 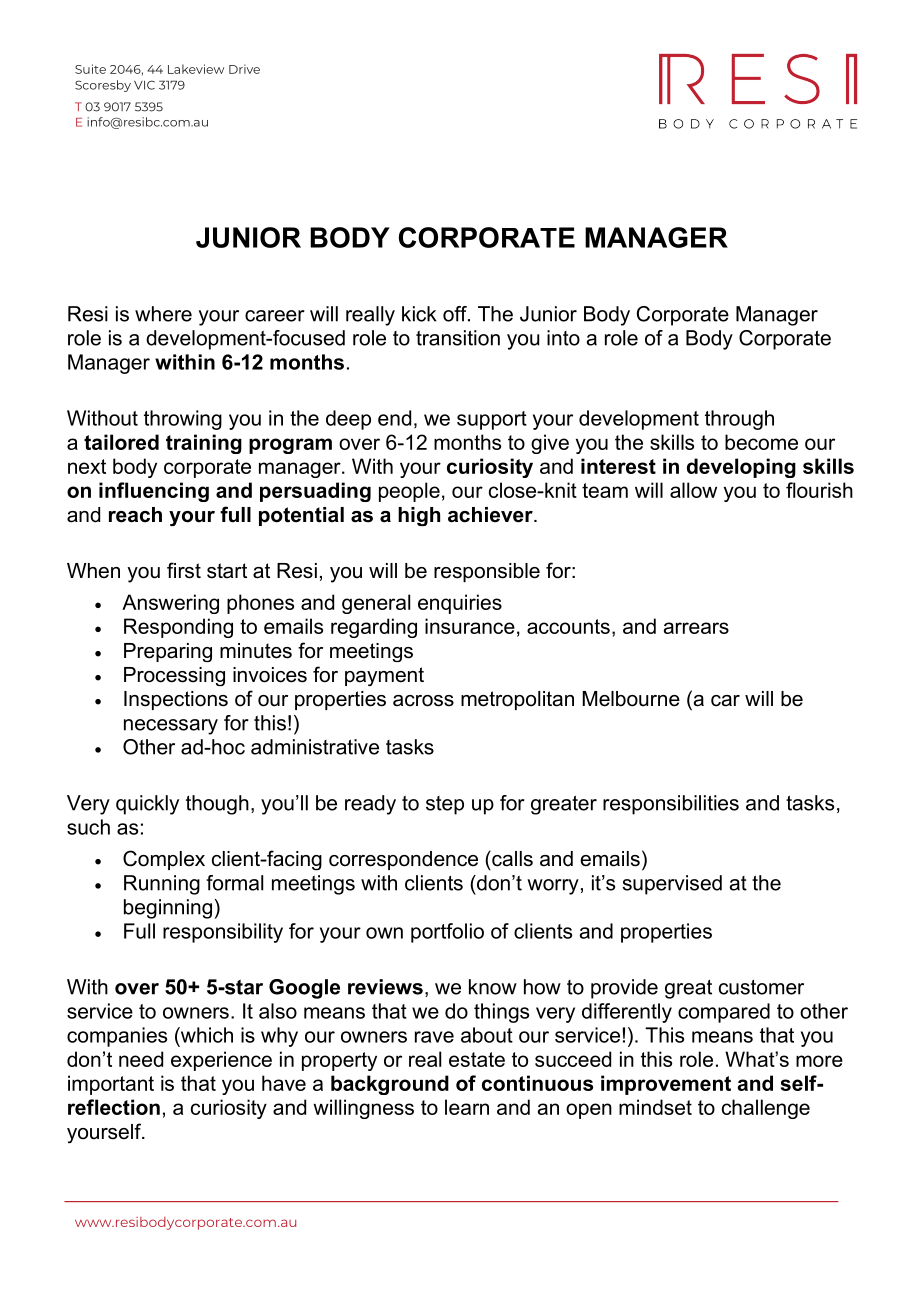 I want to click on through, so click(x=739, y=420).
